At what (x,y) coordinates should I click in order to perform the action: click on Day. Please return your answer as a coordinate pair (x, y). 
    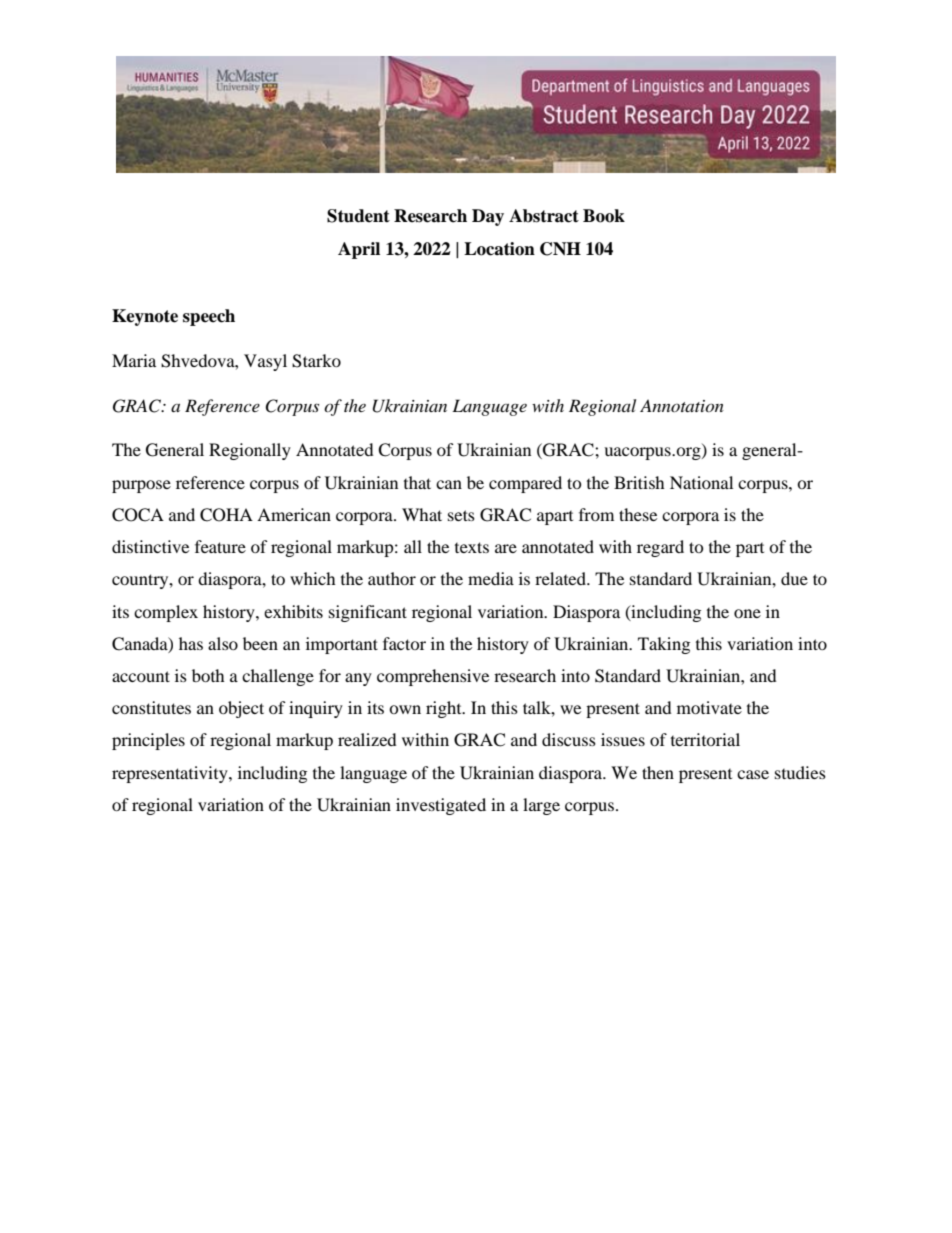
    Looking at the image, I should click on (488, 217).
